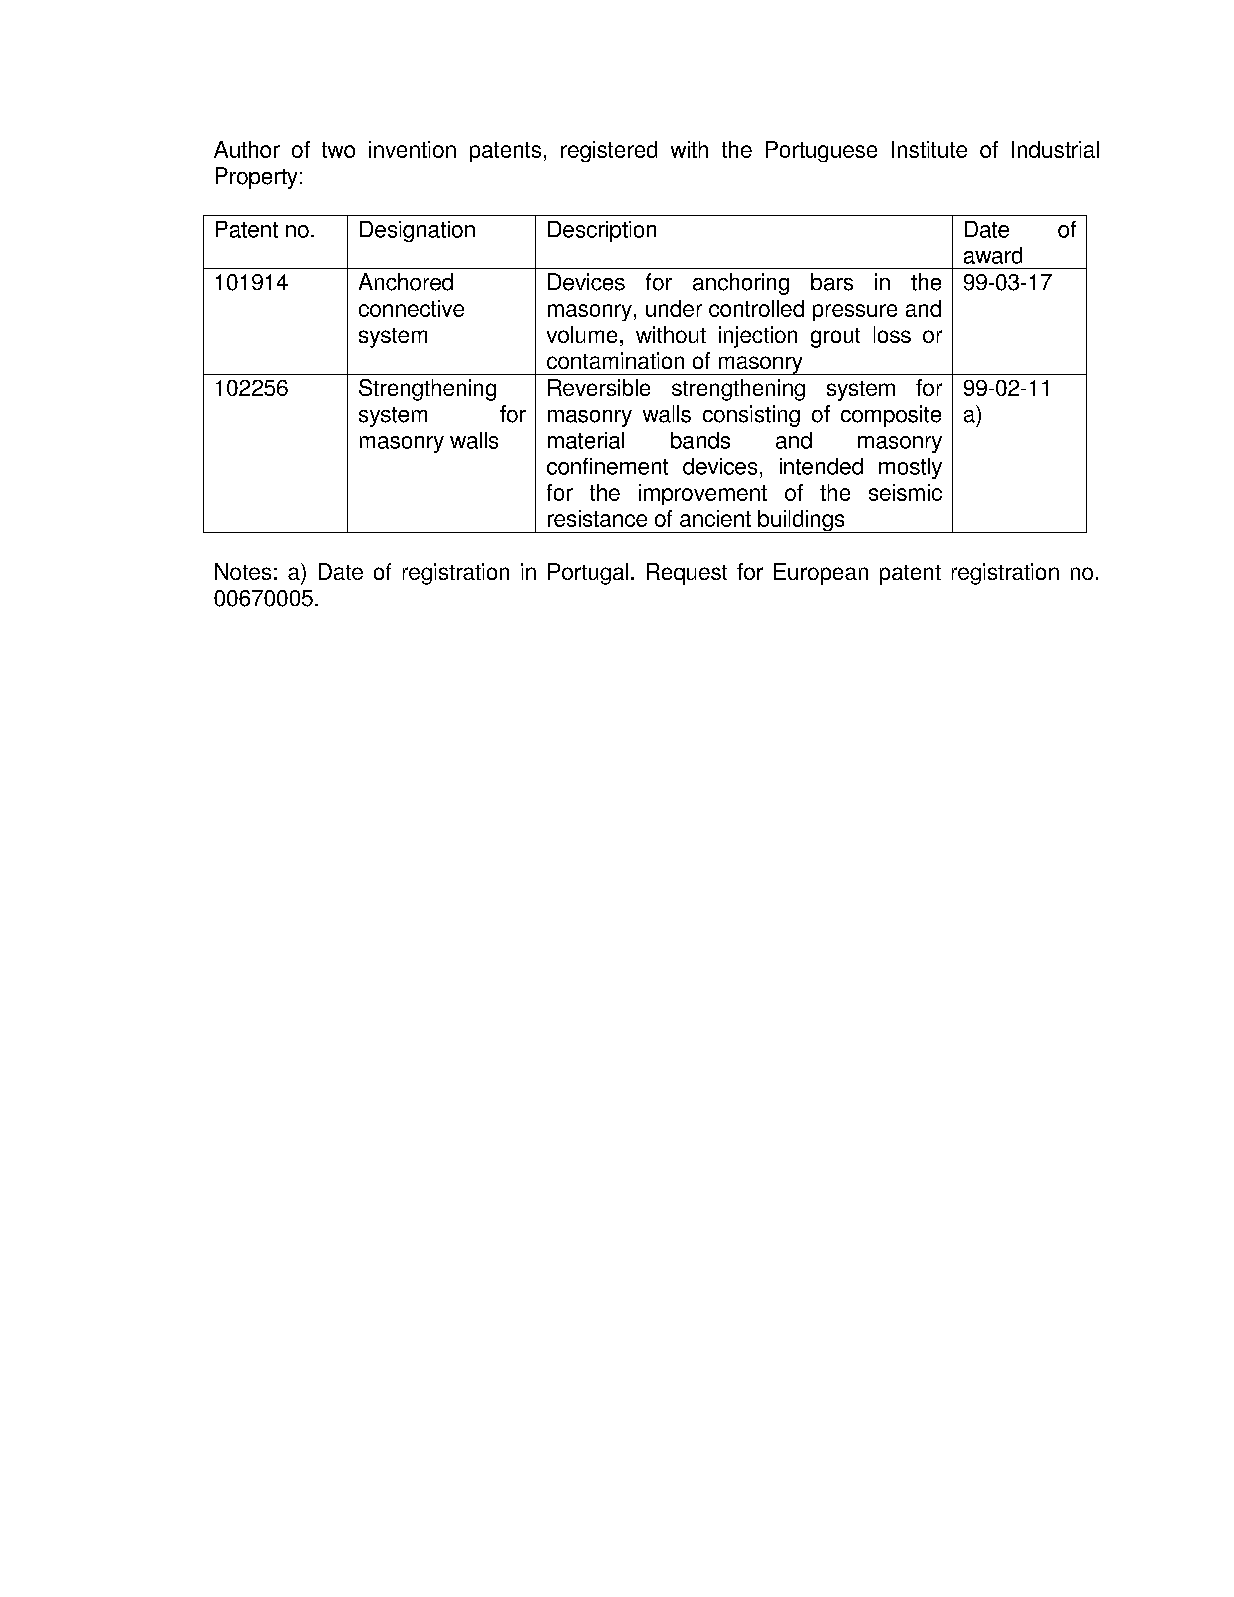 The height and width of the screenshot is (1597, 1234). I want to click on connective, so click(411, 308).
